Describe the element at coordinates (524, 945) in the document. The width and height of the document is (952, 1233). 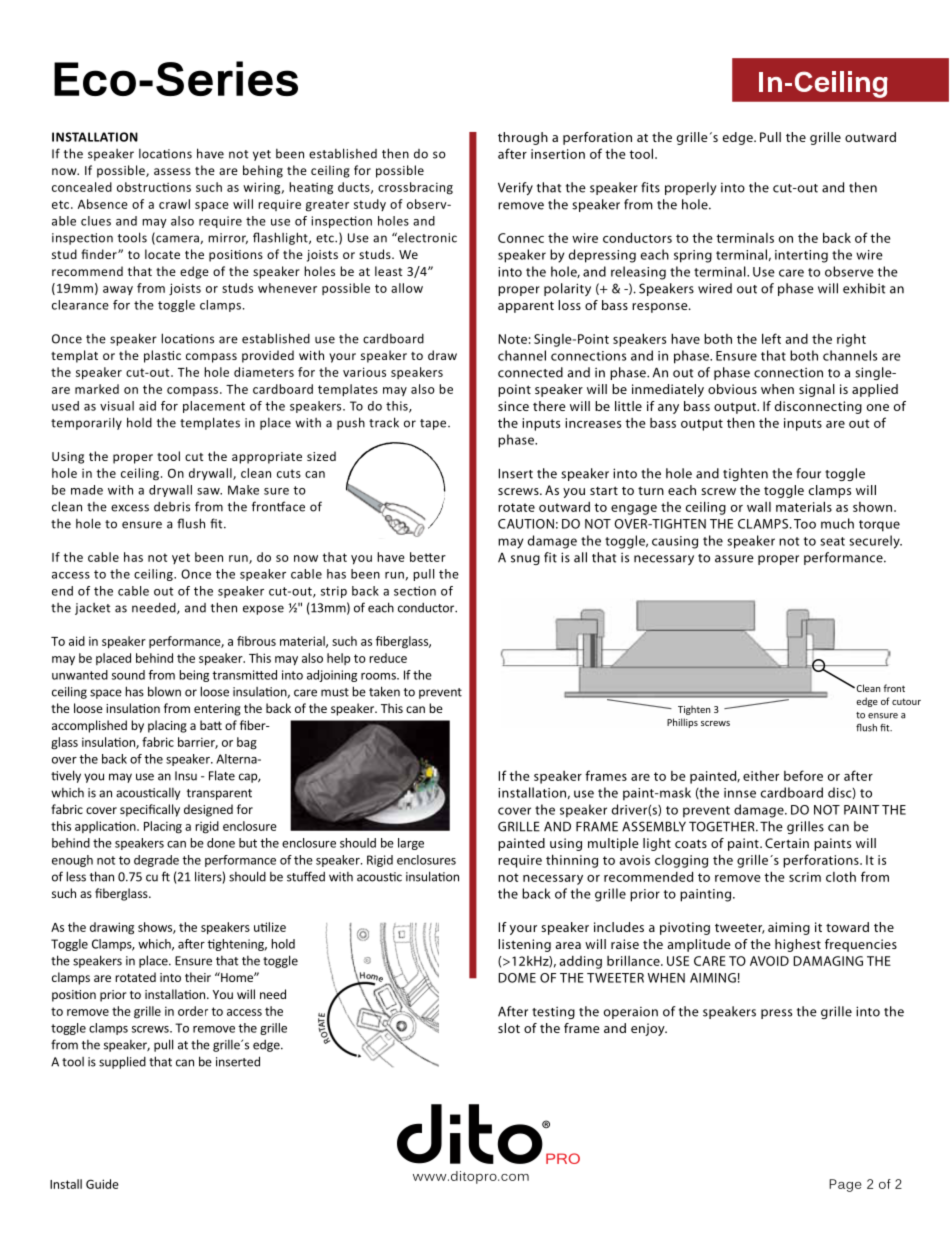
I see `listening` at that location.
